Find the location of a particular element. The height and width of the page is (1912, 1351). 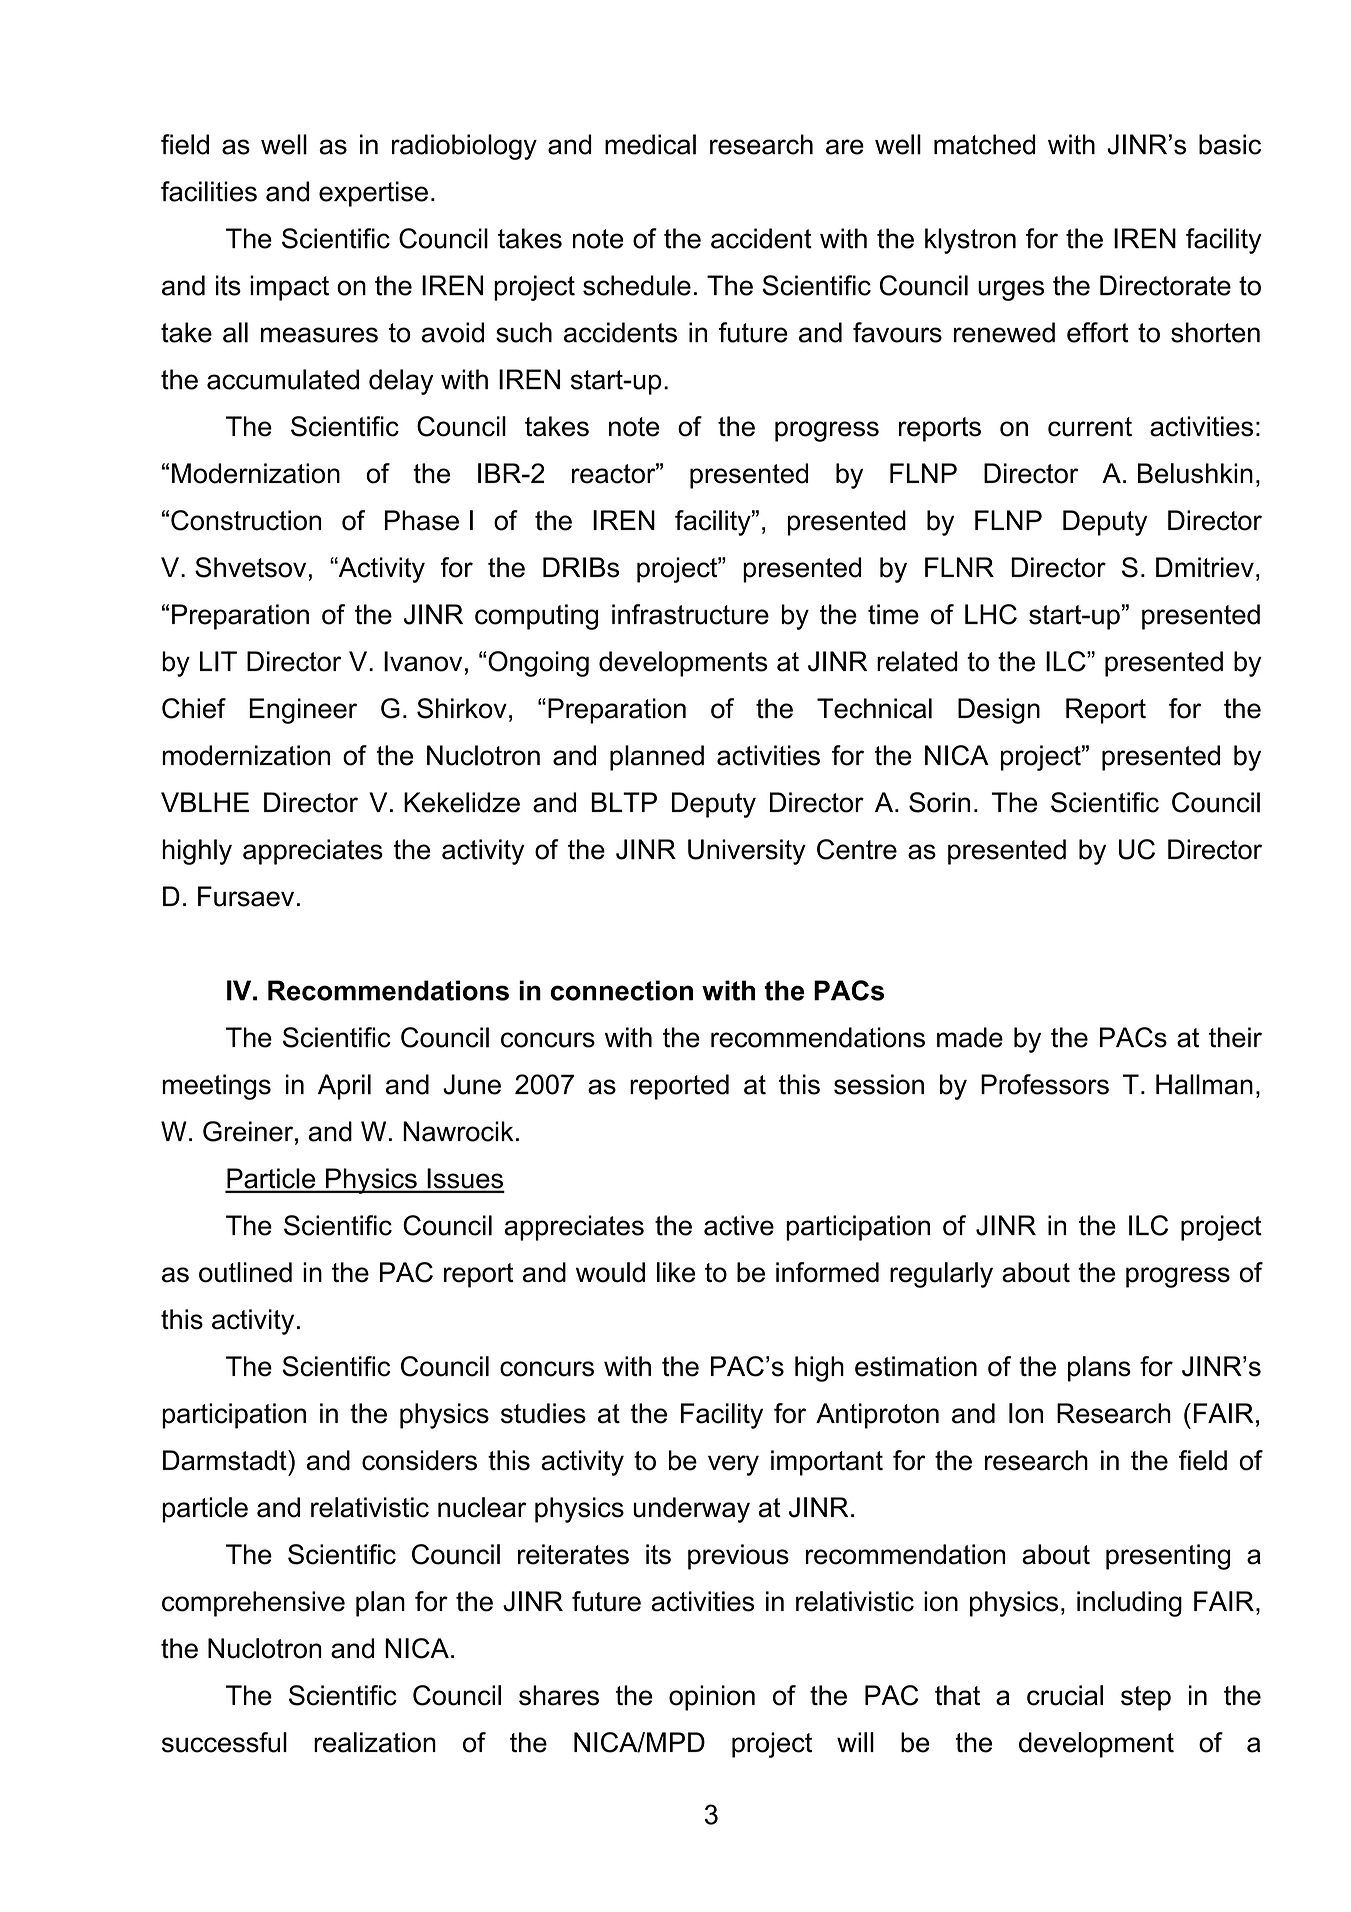

Construction is located at coordinates (246, 520).
